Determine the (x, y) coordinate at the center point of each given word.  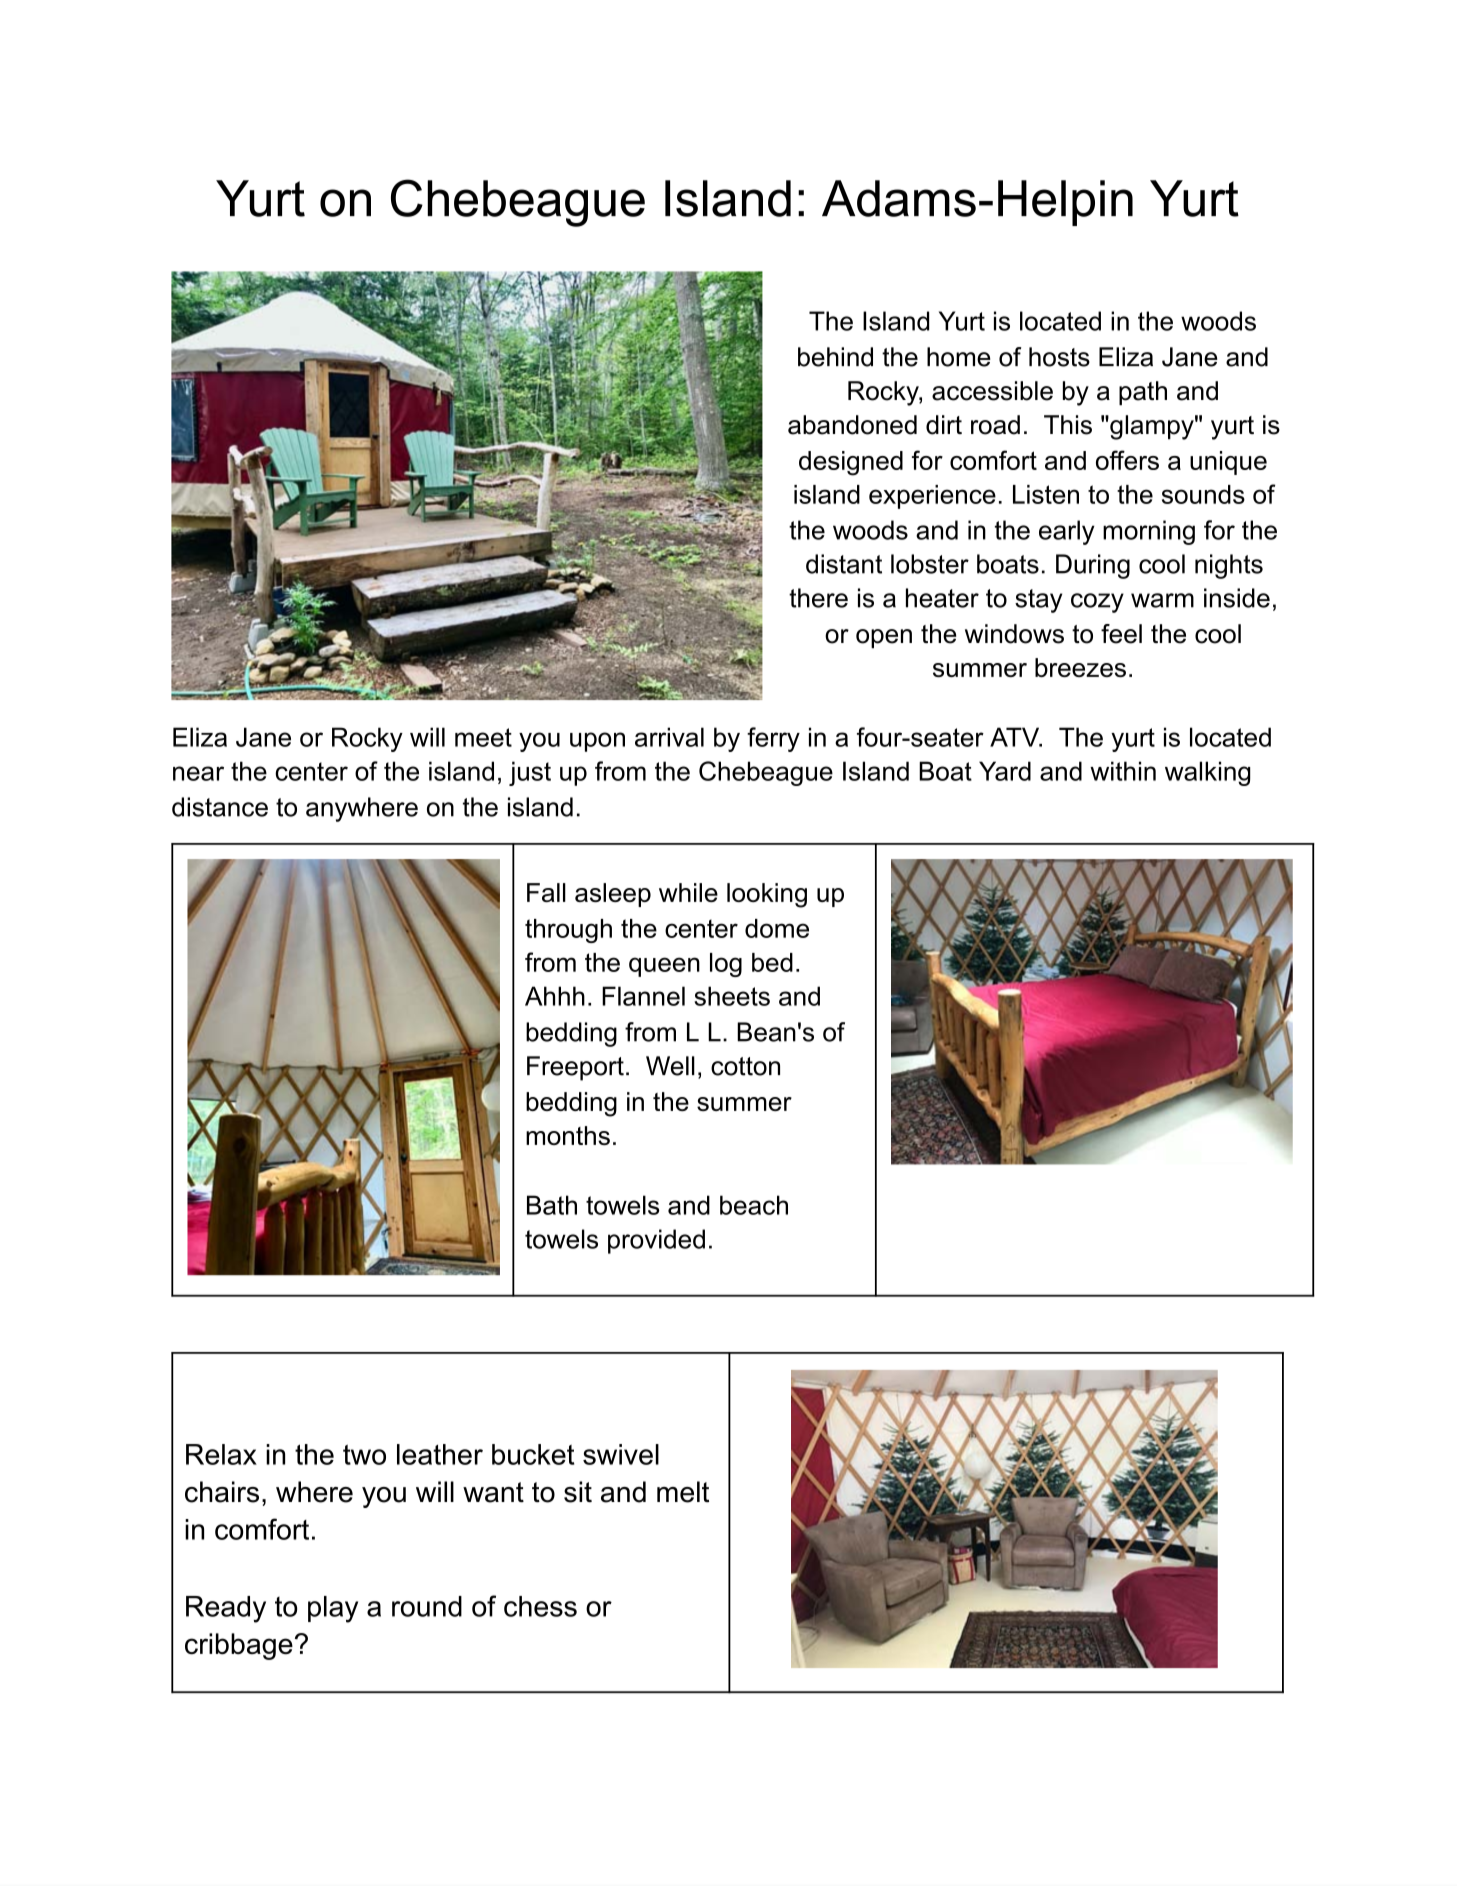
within (1123, 771)
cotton (745, 1066)
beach (754, 1205)
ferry (773, 739)
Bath (552, 1205)
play (333, 1609)
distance (220, 807)
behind (835, 357)
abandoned (852, 425)
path (1143, 393)
